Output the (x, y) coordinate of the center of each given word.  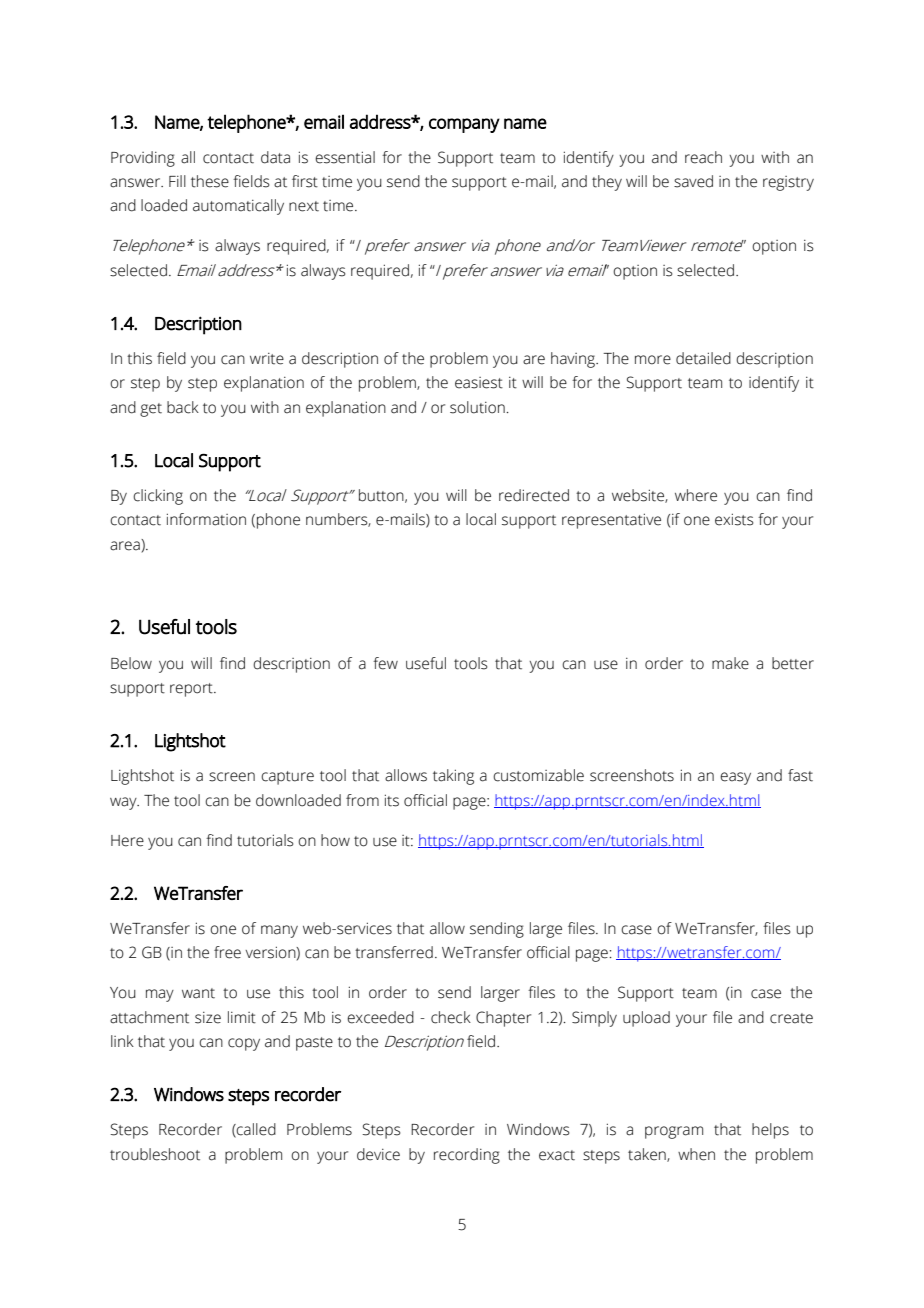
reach (703, 157)
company (464, 125)
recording (467, 1156)
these (210, 181)
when (696, 1154)
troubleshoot (155, 1154)
